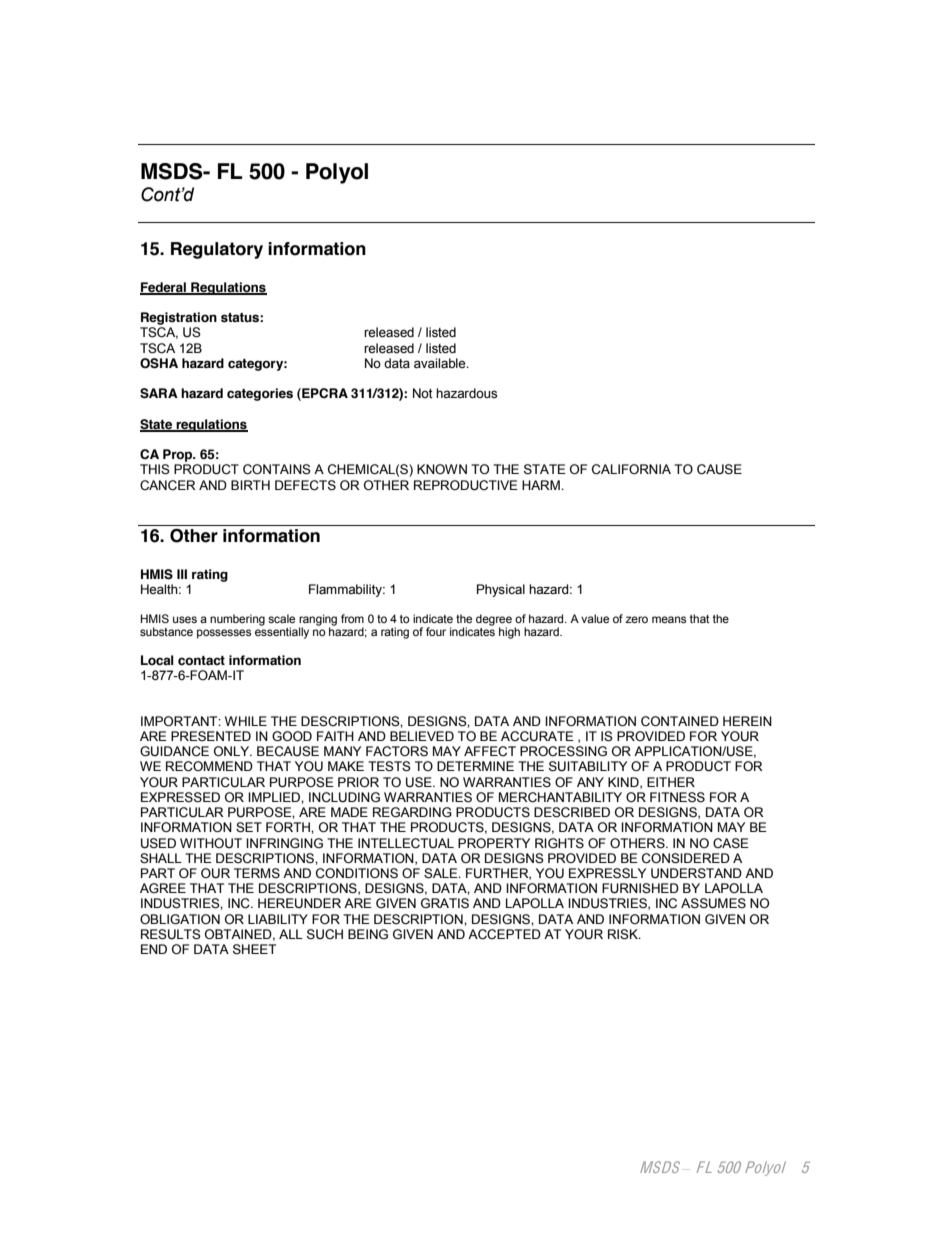 This screenshot has height=1233, width=952. Describe the element at coordinates (624, 934) in the screenshot. I see `RISK` at that location.
